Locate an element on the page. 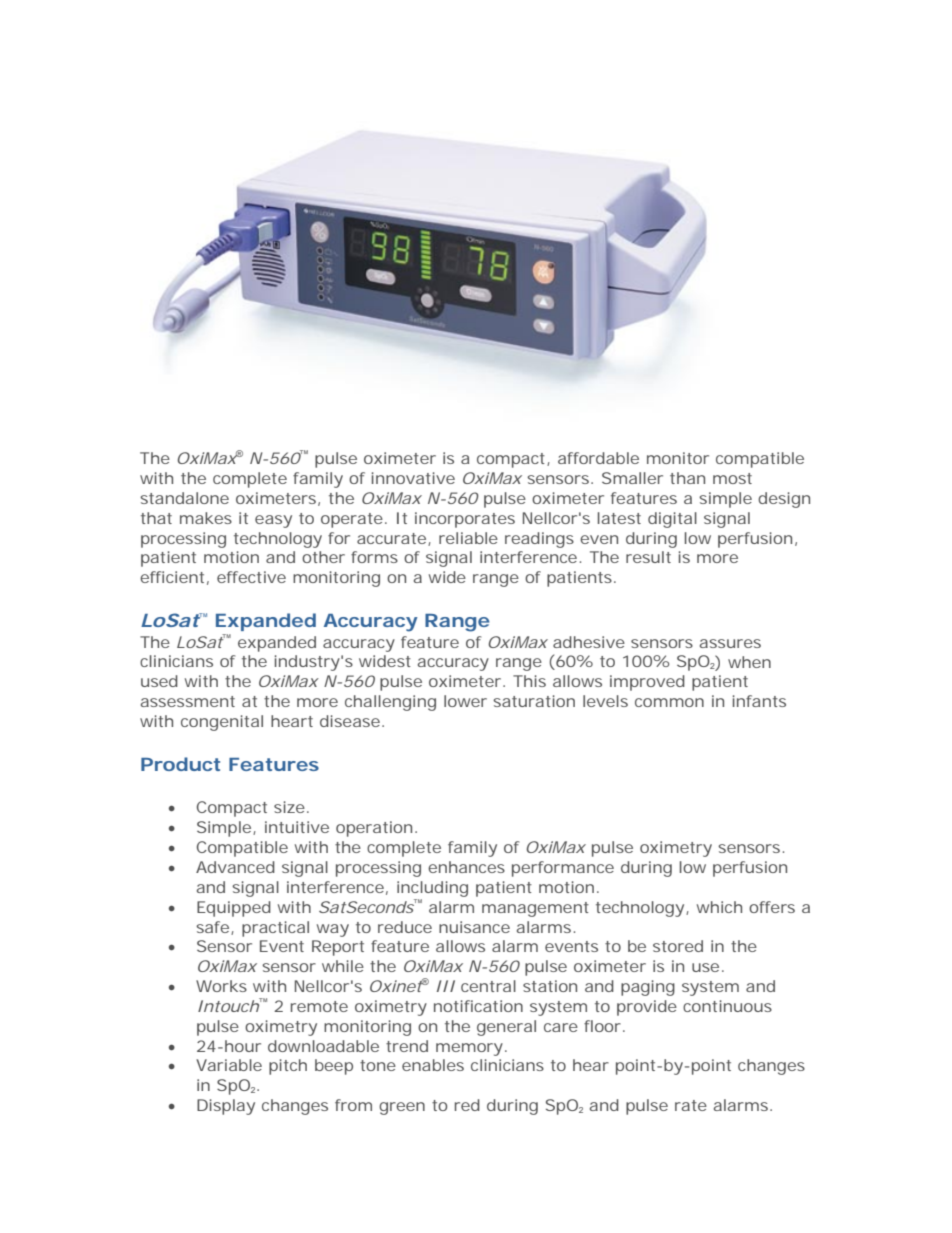 The height and width of the page is (1233, 952). standalone is located at coordinates (184, 498).
